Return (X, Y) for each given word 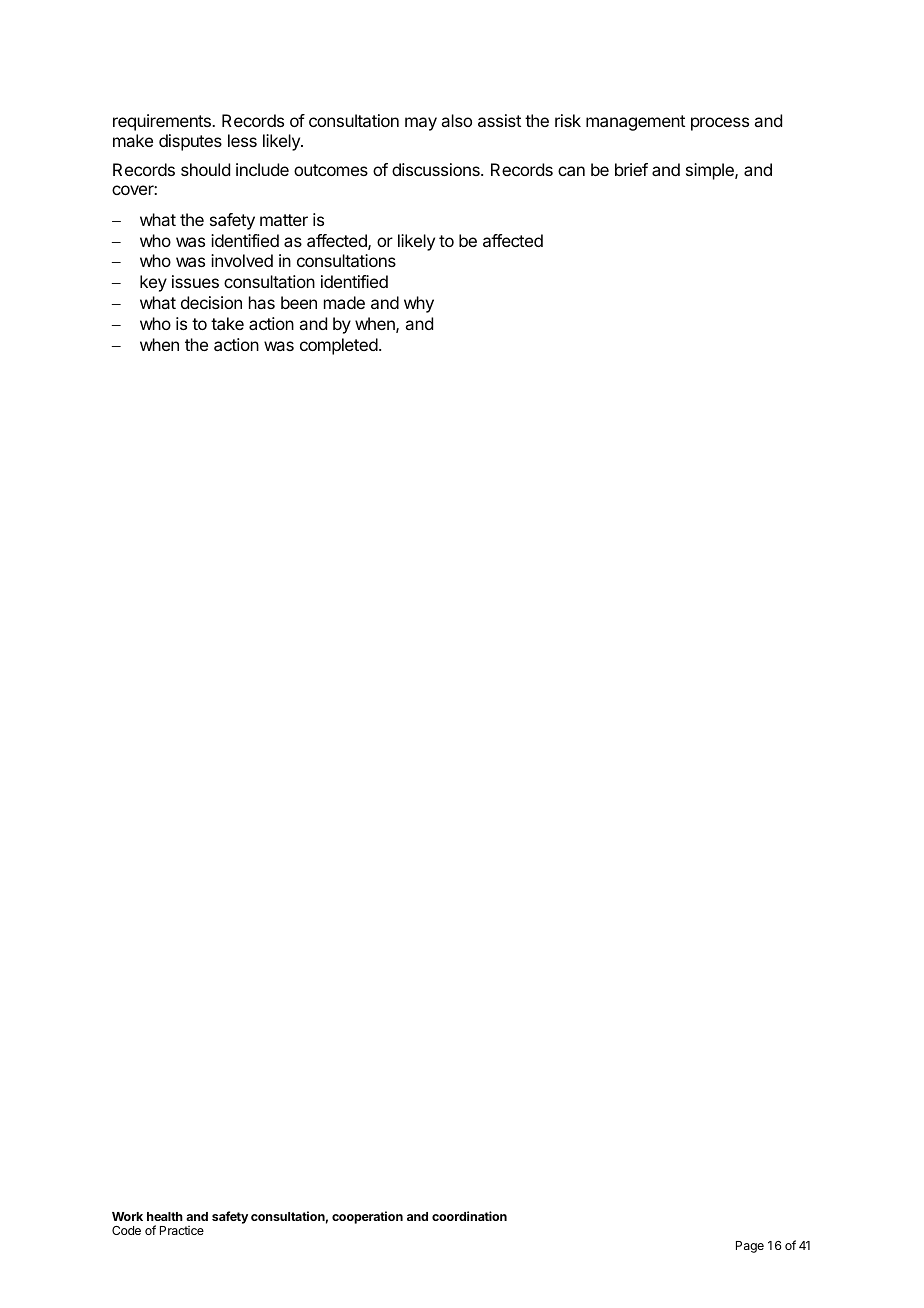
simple (711, 171)
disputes (190, 142)
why (419, 304)
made (344, 302)
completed (339, 346)
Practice (182, 1230)
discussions (437, 169)
